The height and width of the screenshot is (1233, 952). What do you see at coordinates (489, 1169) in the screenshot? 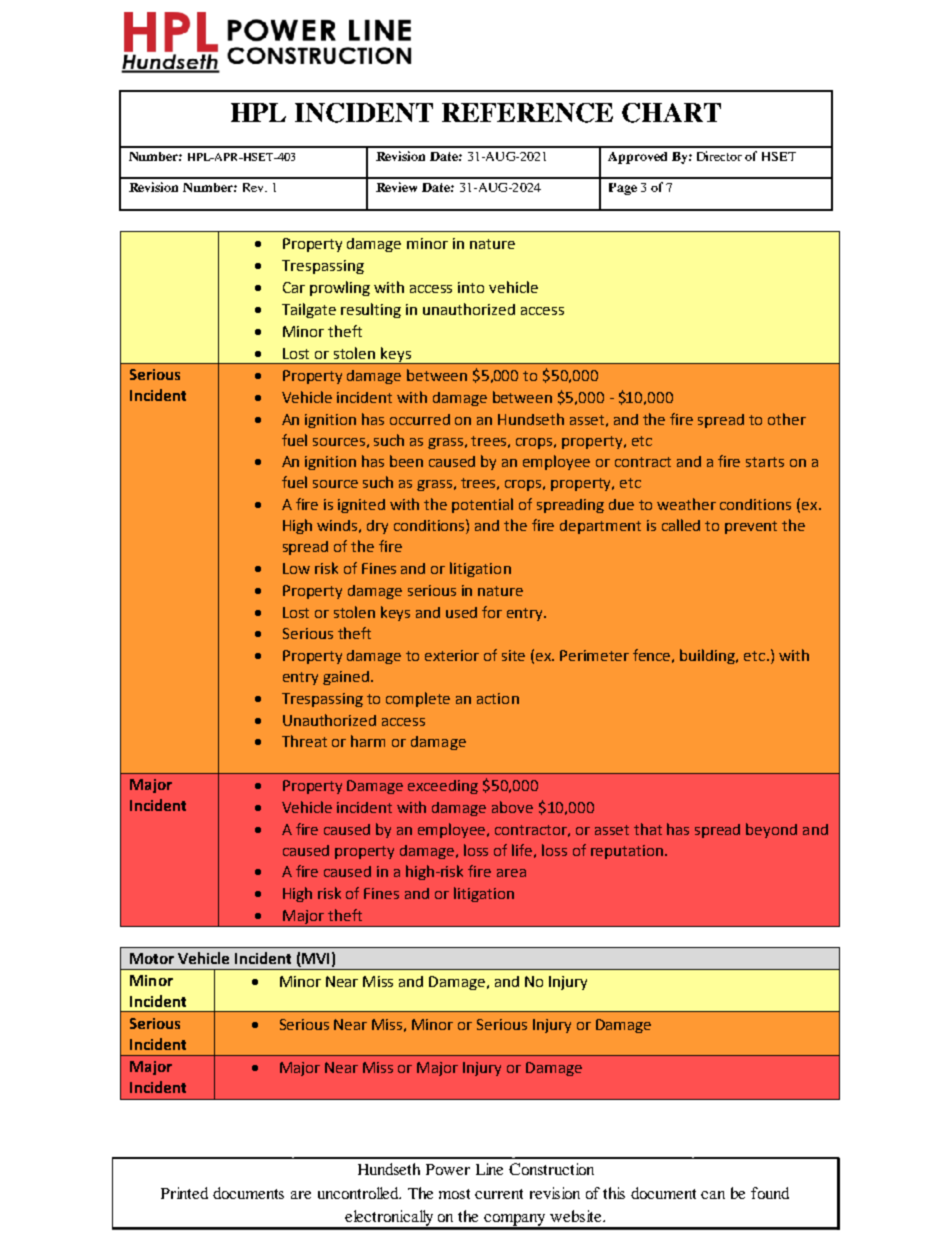
I see `Line` at bounding box center [489, 1169].
